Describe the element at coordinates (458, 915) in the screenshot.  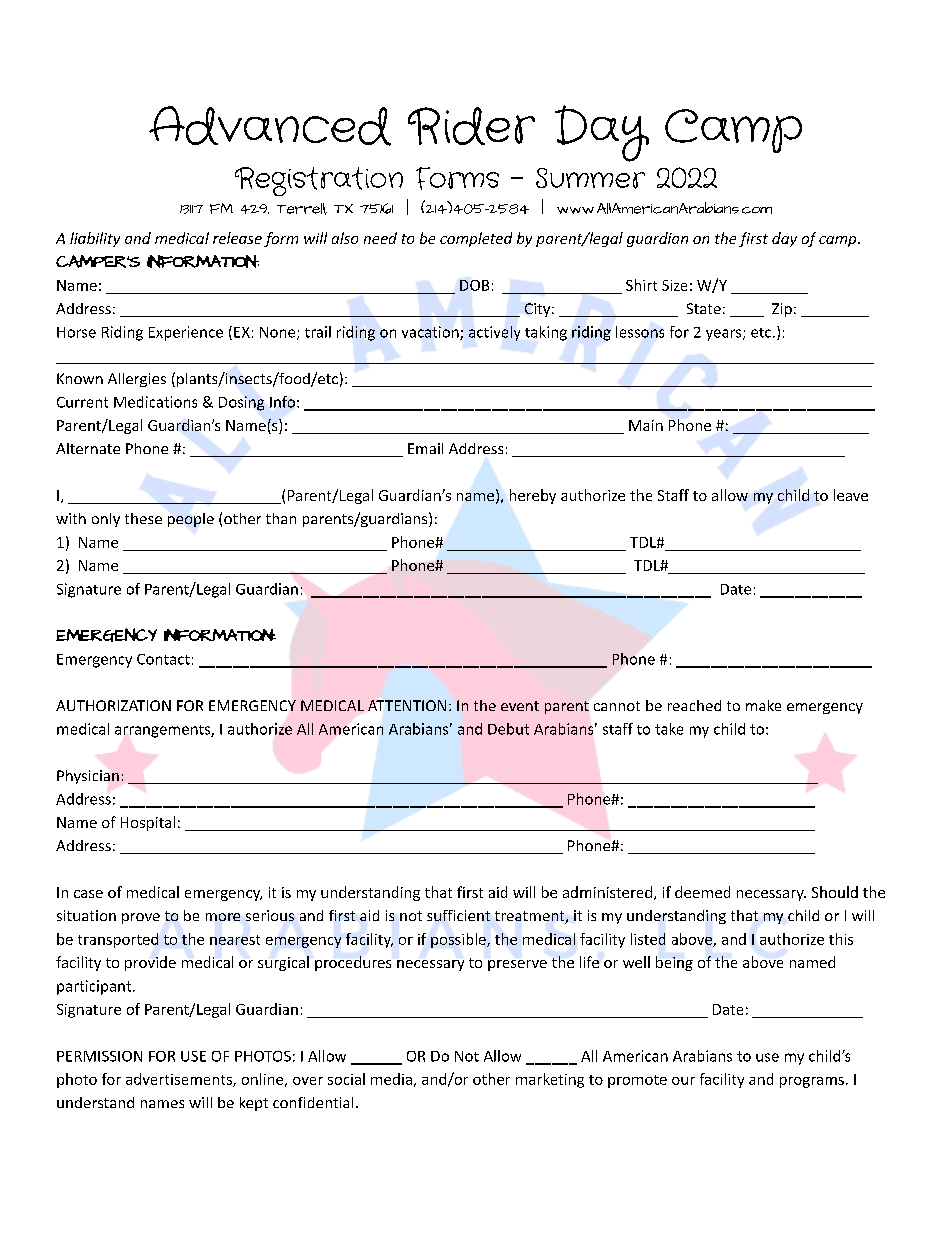
I see `sufficient` at that location.
